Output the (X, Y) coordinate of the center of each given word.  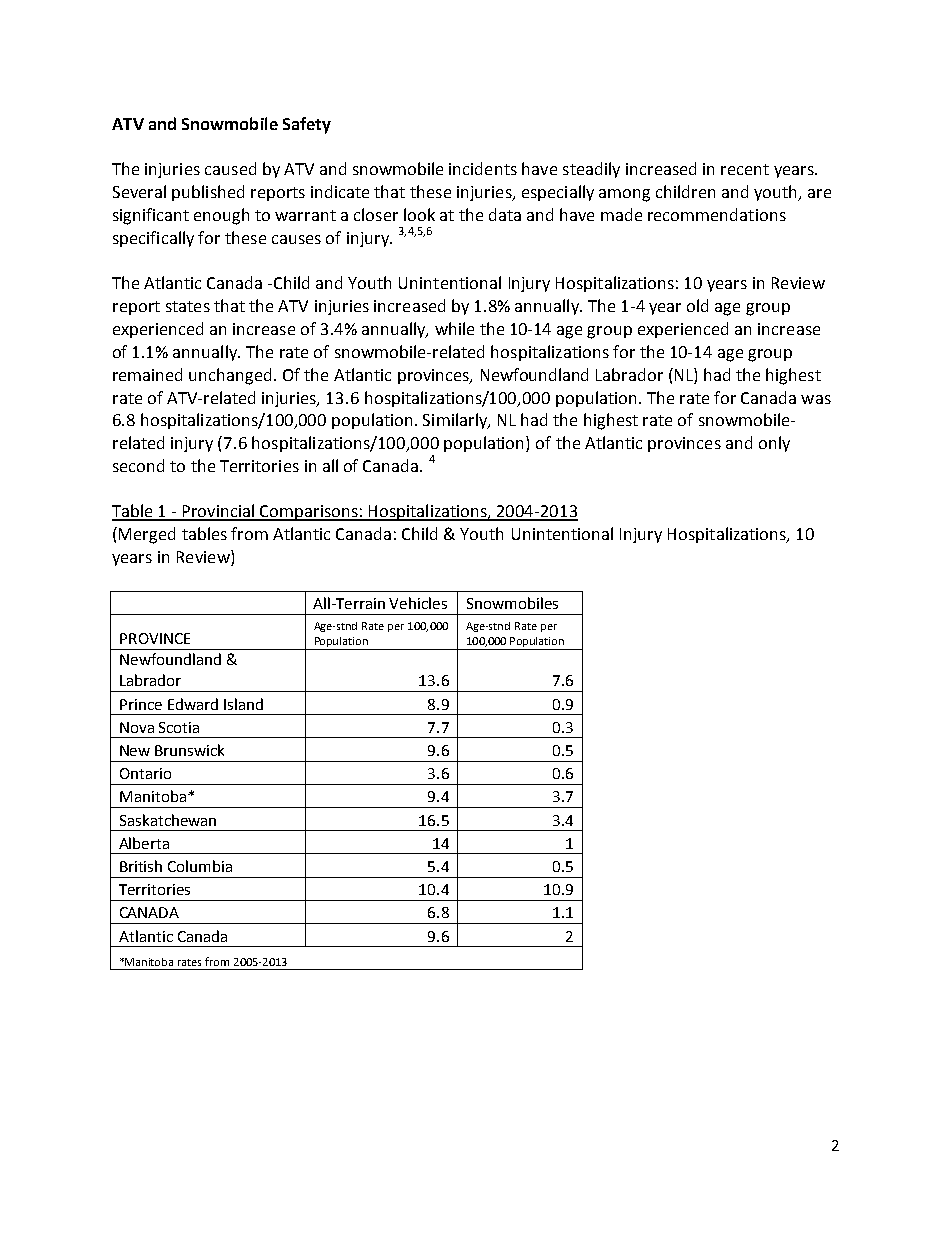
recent (745, 169)
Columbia (200, 866)
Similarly (456, 421)
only (774, 444)
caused (230, 168)
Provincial (218, 512)
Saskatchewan (168, 820)
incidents (483, 168)
